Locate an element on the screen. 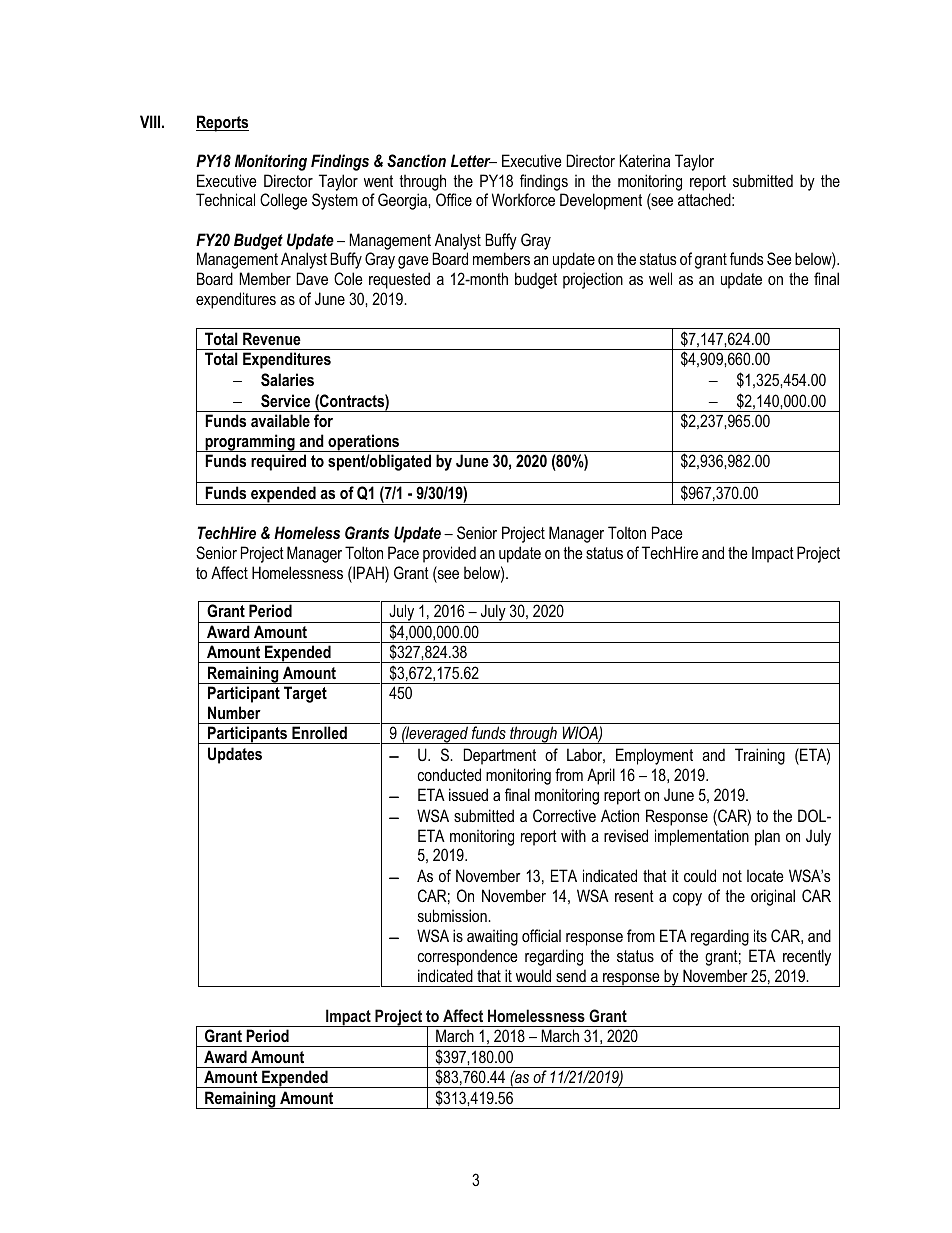  its is located at coordinates (760, 935).
